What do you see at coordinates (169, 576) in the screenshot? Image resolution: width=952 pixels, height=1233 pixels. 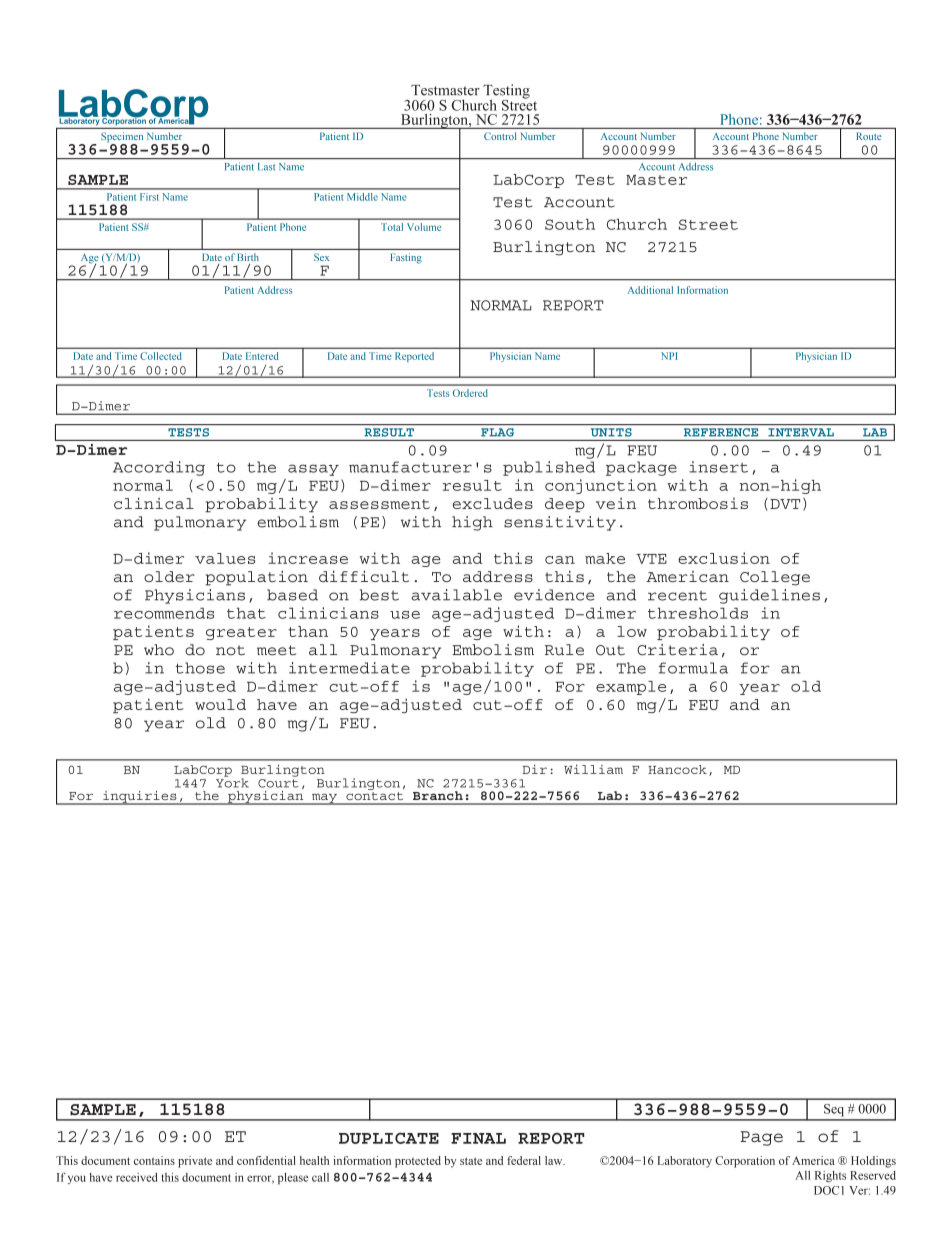 I see `older` at bounding box center [169, 576].
